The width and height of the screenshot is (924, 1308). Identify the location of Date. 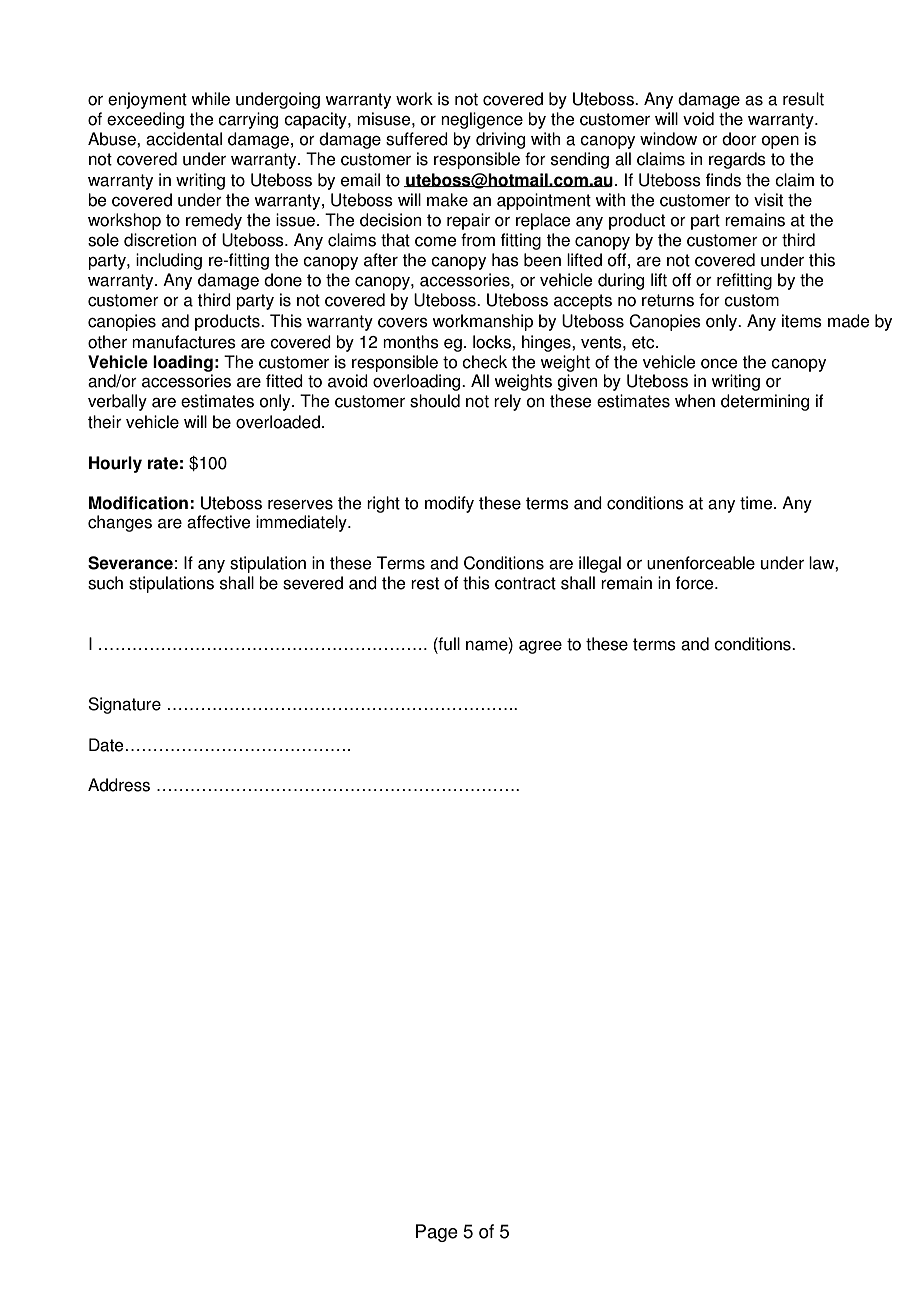
(106, 745).
